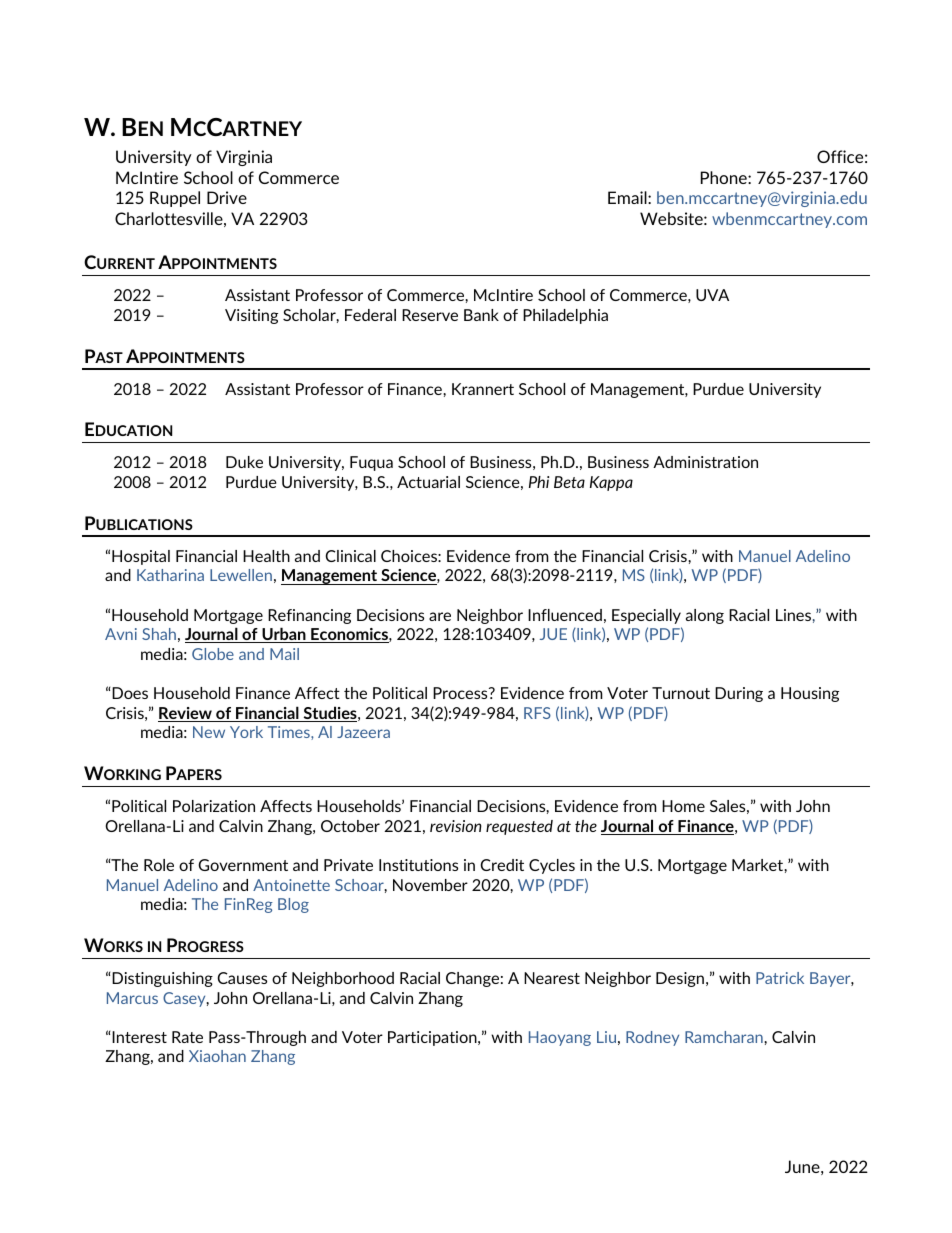 Image resolution: width=952 pixels, height=1233 pixels. I want to click on Globe, so click(213, 654).
